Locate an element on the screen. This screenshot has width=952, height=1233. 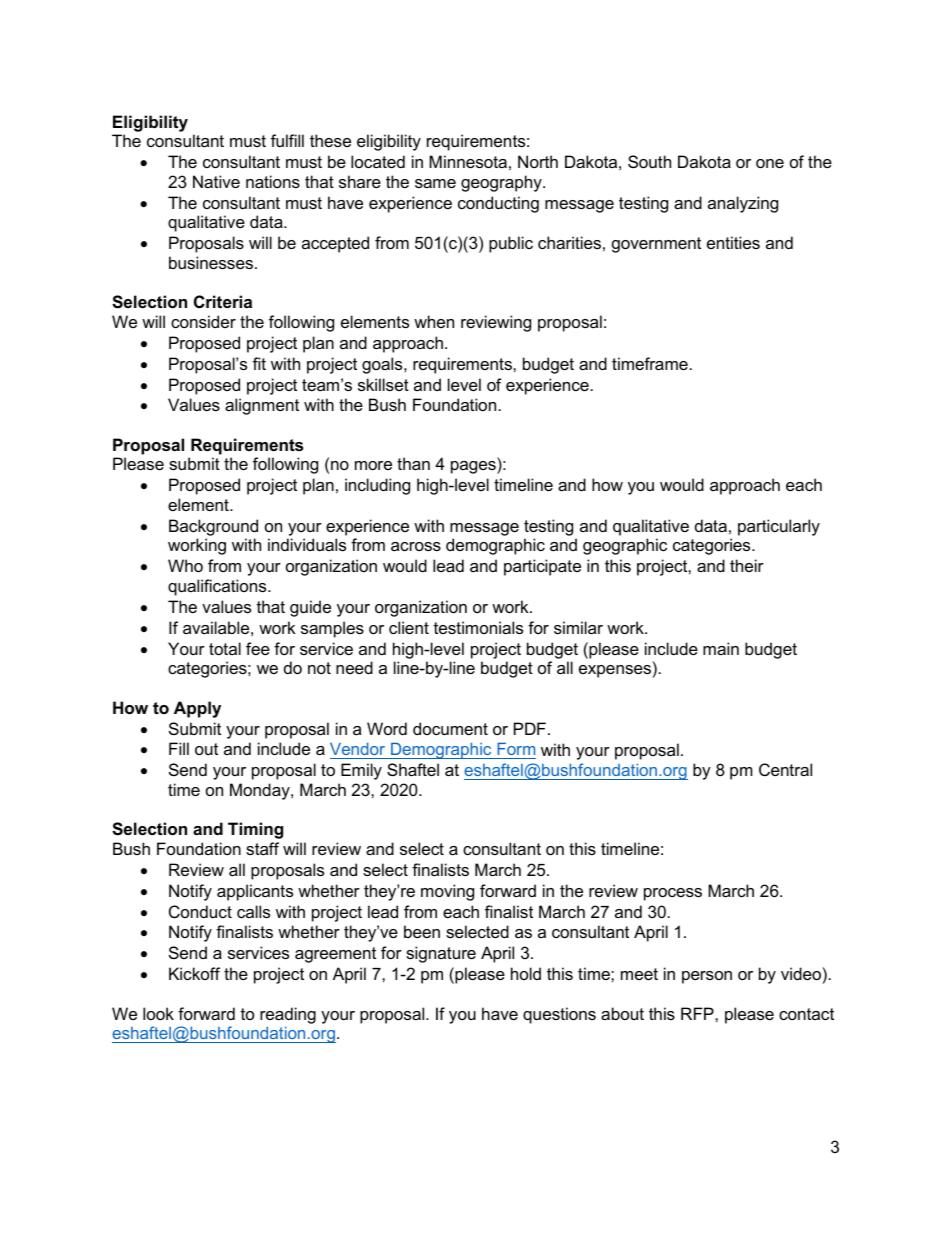
Central is located at coordinates (785, 769).
